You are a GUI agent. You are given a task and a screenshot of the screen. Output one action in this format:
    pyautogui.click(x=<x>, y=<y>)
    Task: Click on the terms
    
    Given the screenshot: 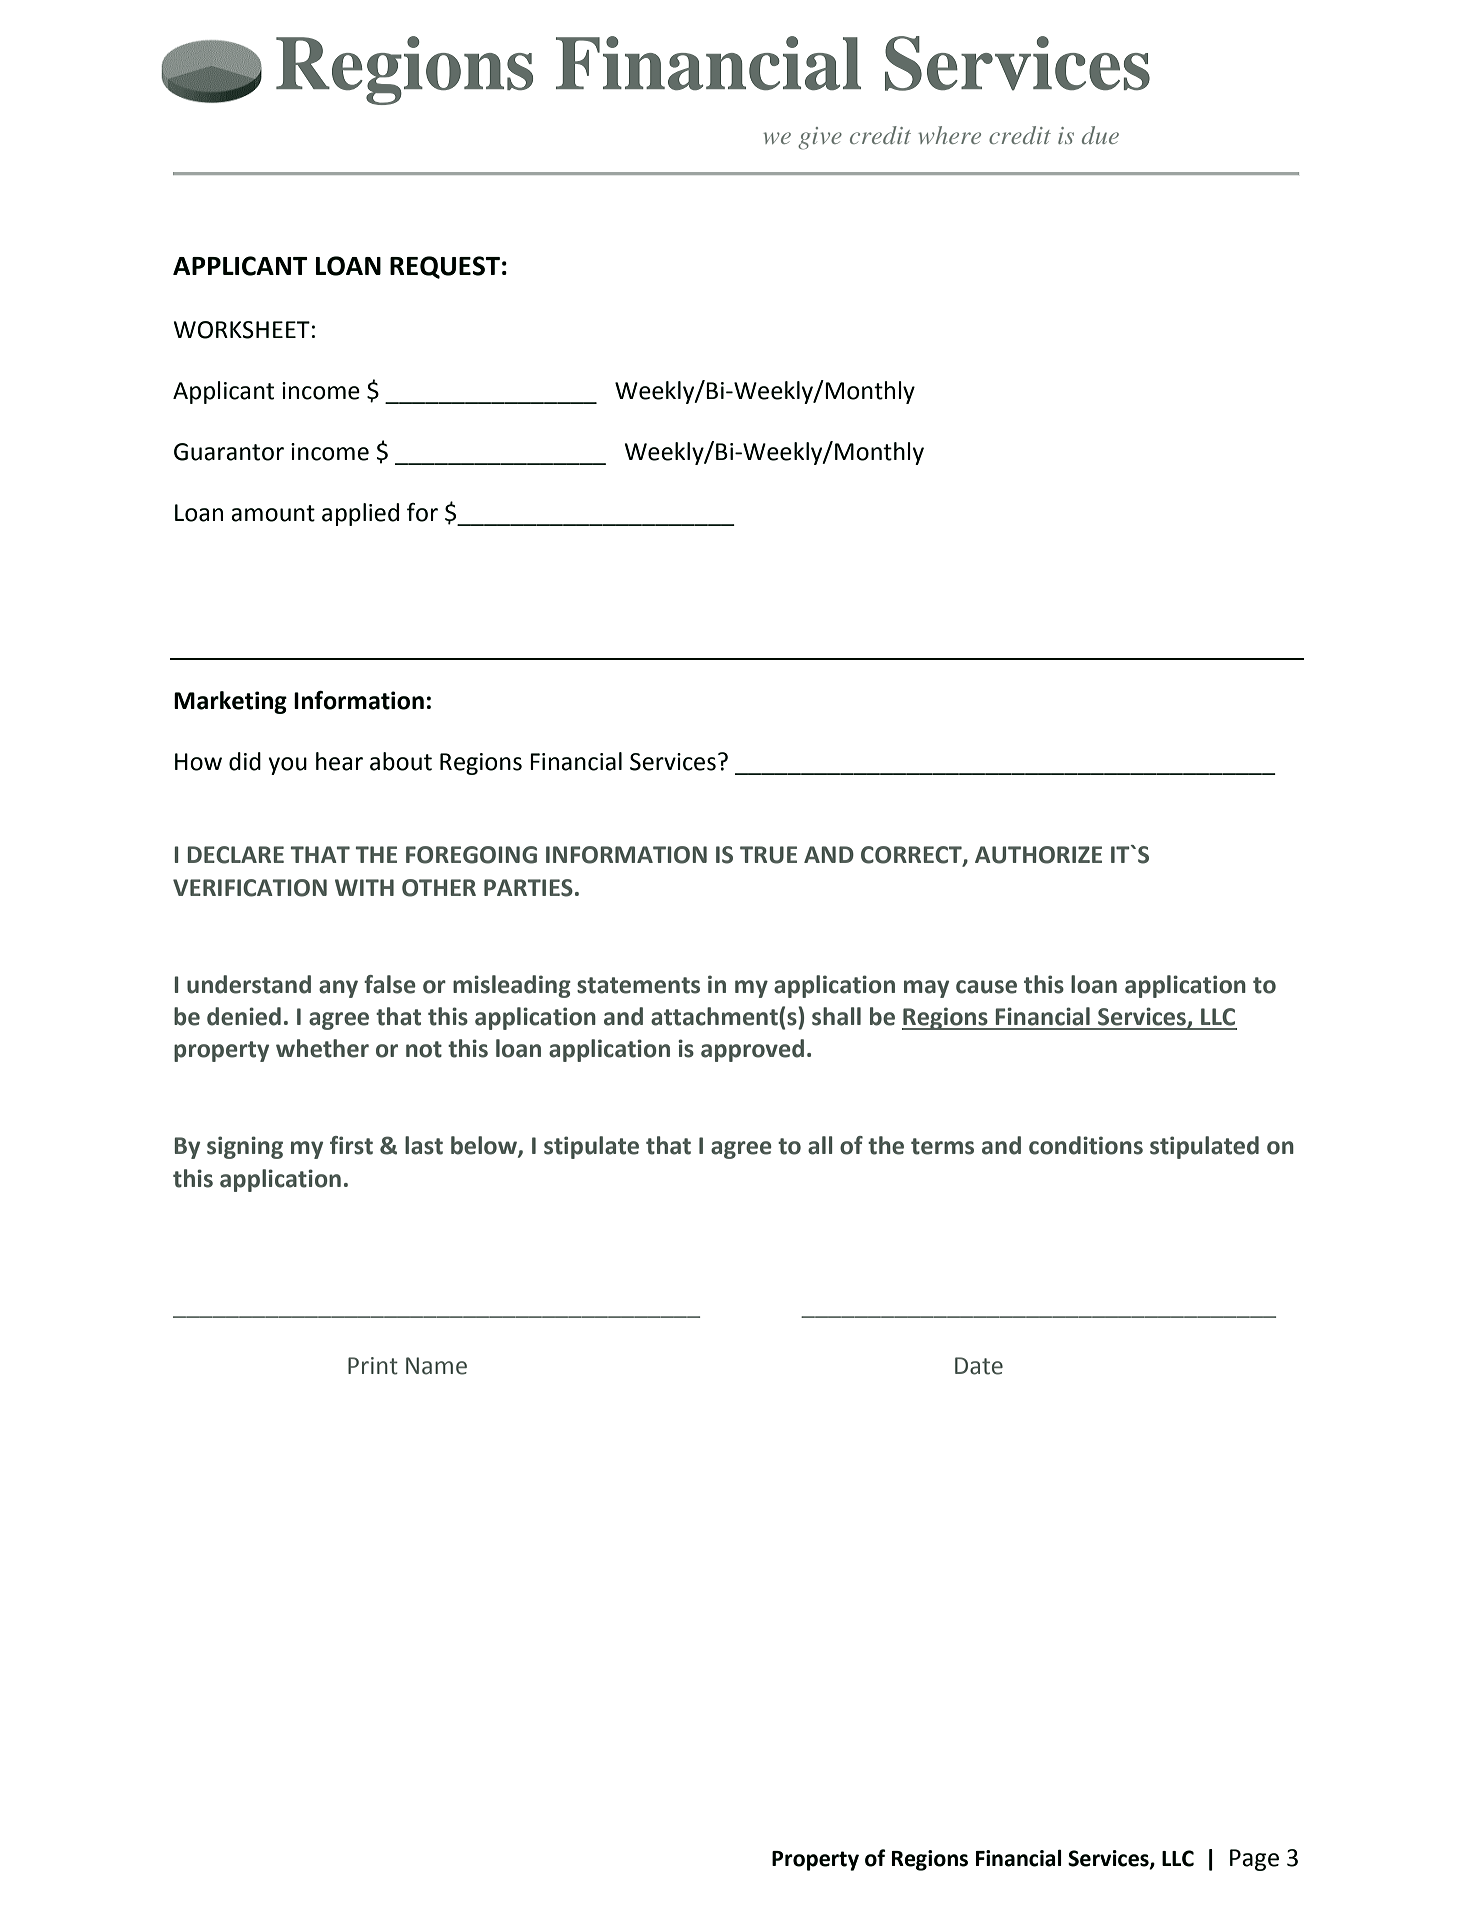 What is the action you would take?
    pyautogui.click(x=942, y=1146)
